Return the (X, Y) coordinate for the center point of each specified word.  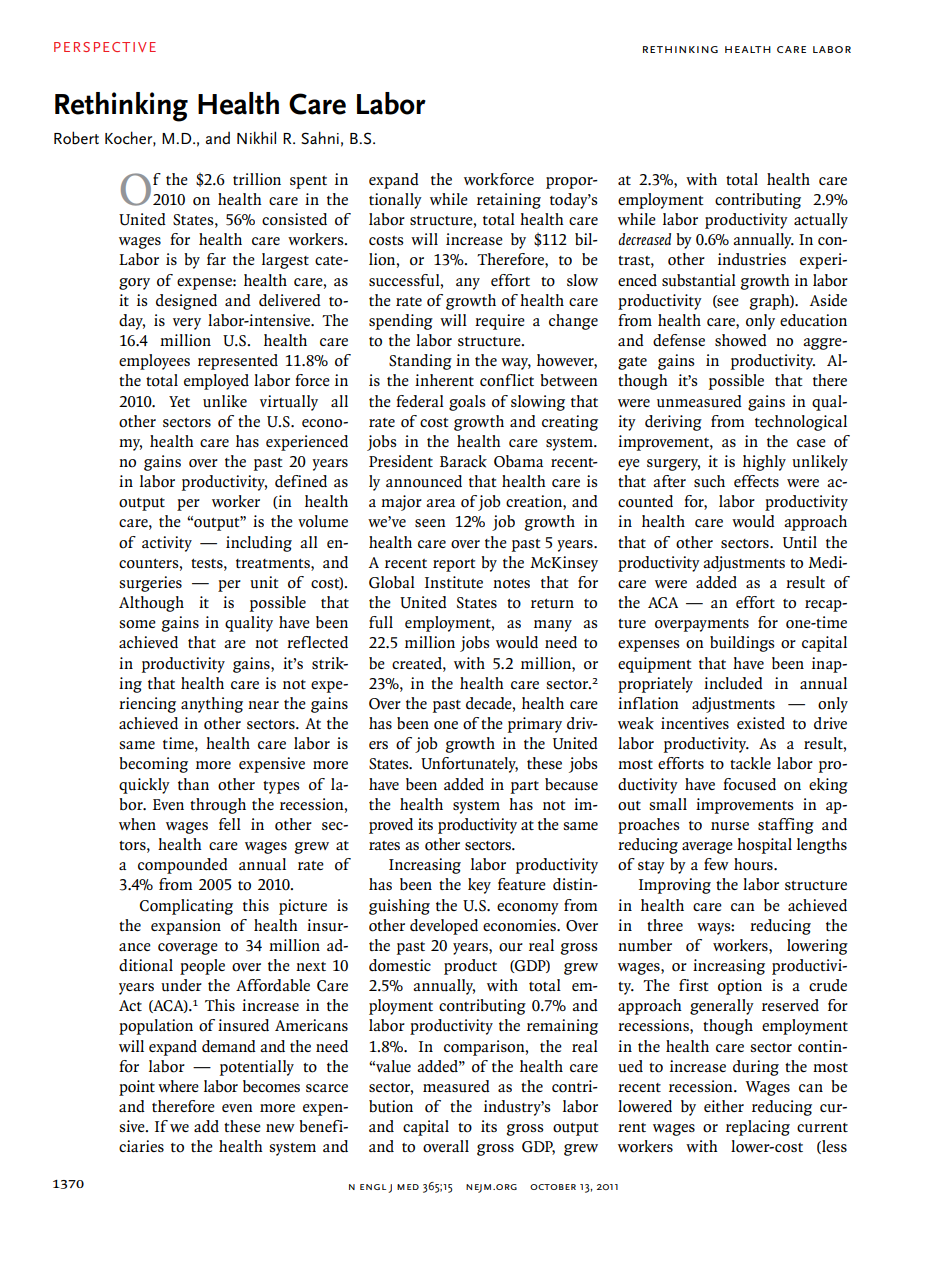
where (178, 1086)
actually (821, 221)
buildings (742, 644)
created (418, 663)
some (137, 624)
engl (373, 1187)
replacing (758, 1128)
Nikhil (256, 137)
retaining (509, 201)
